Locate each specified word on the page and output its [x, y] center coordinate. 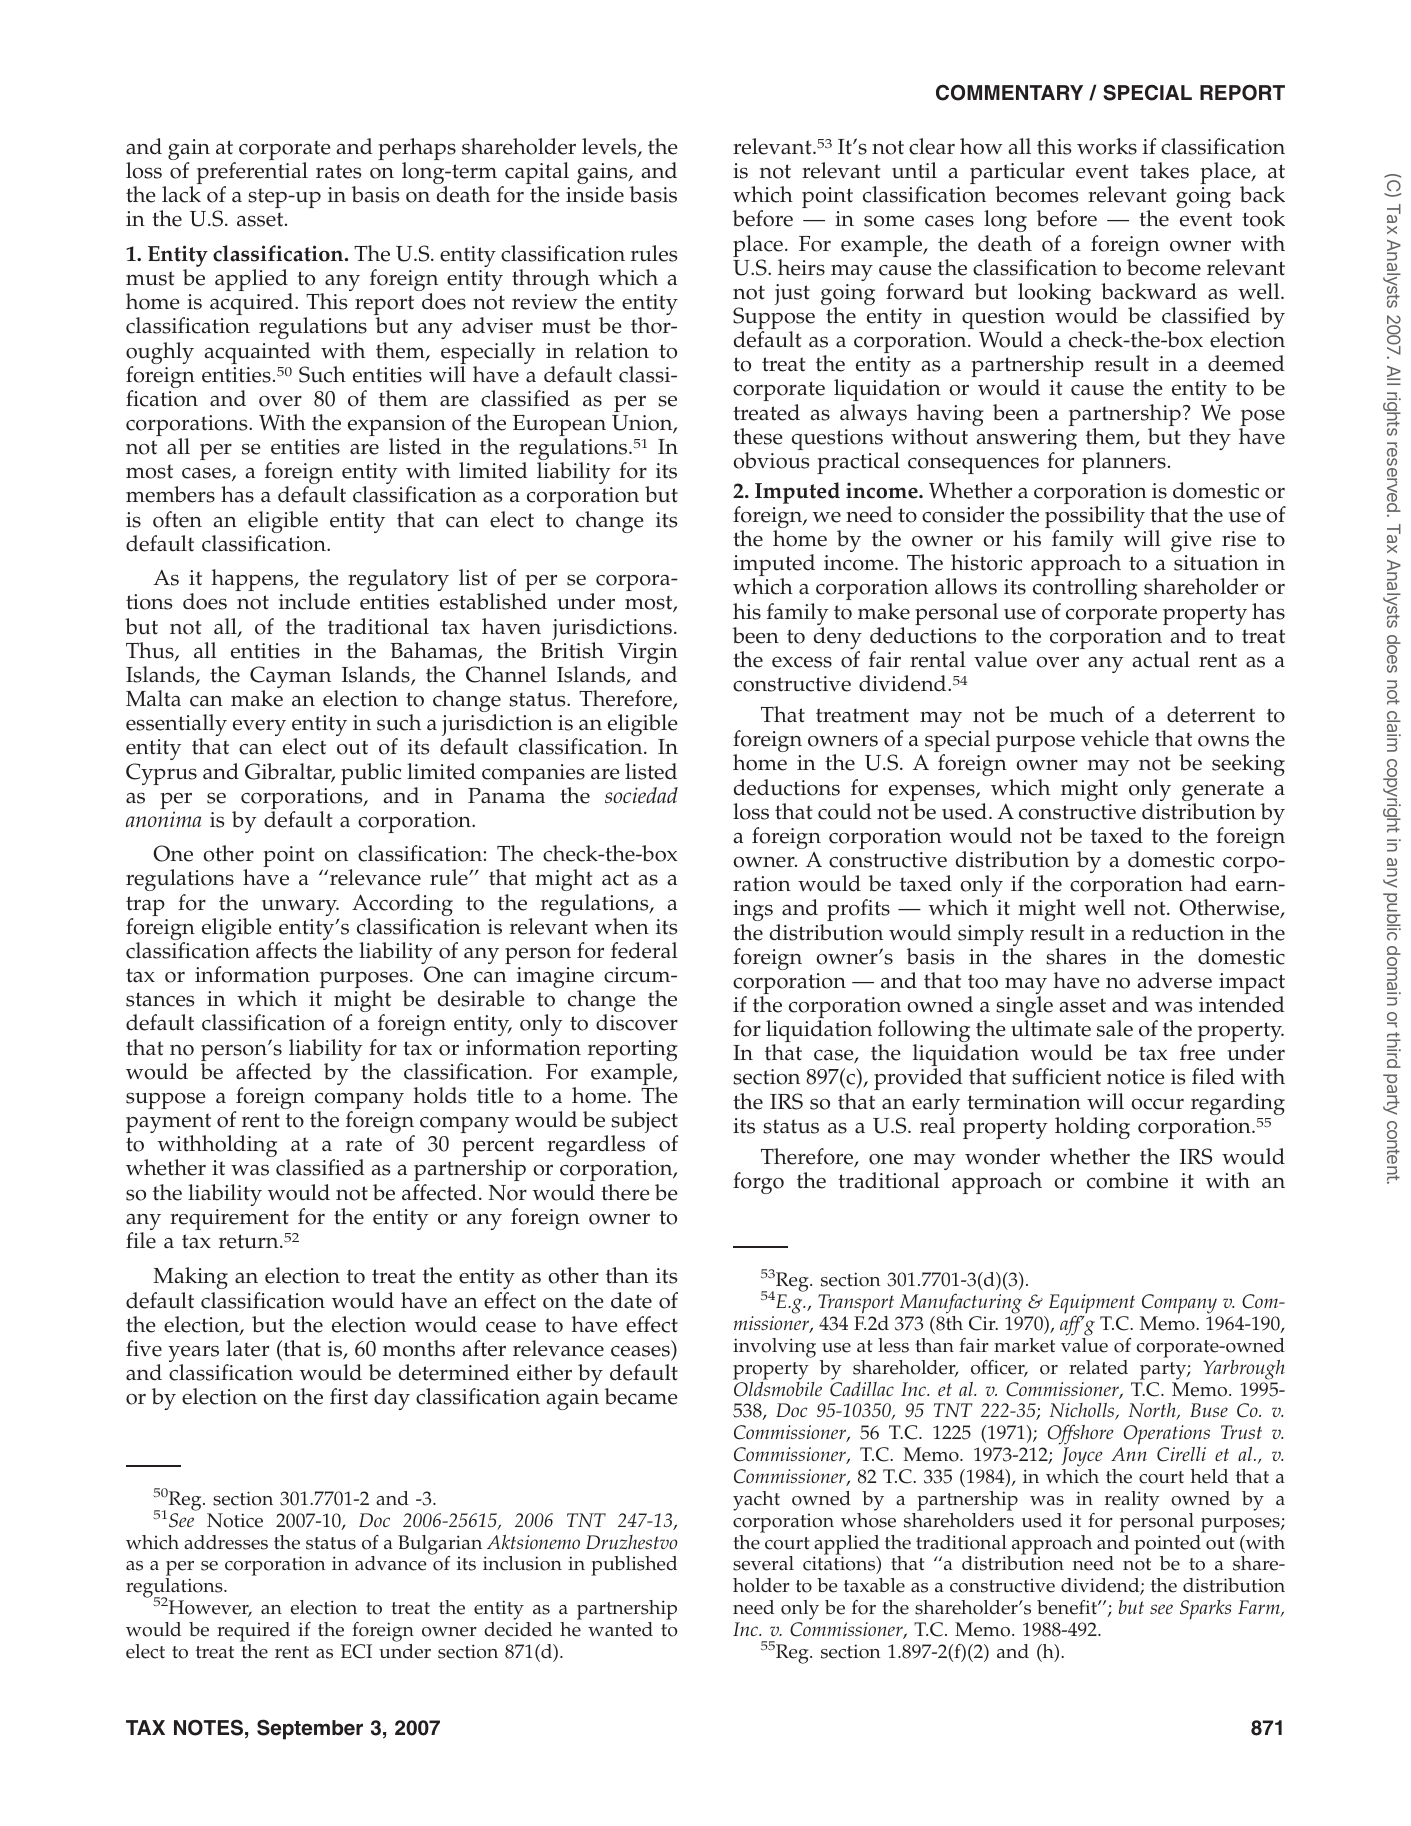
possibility [1095, 518]
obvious [771, 460]
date [631, 1300]
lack [181, 194]
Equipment [1092, 1305]
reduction [1178, 932]
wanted [620, 1629]
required [253, 1632]
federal [644, 950]
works [1107, 146]
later [247, 1348]
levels [610, 147]
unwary [299, 909]
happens [253, 580]
